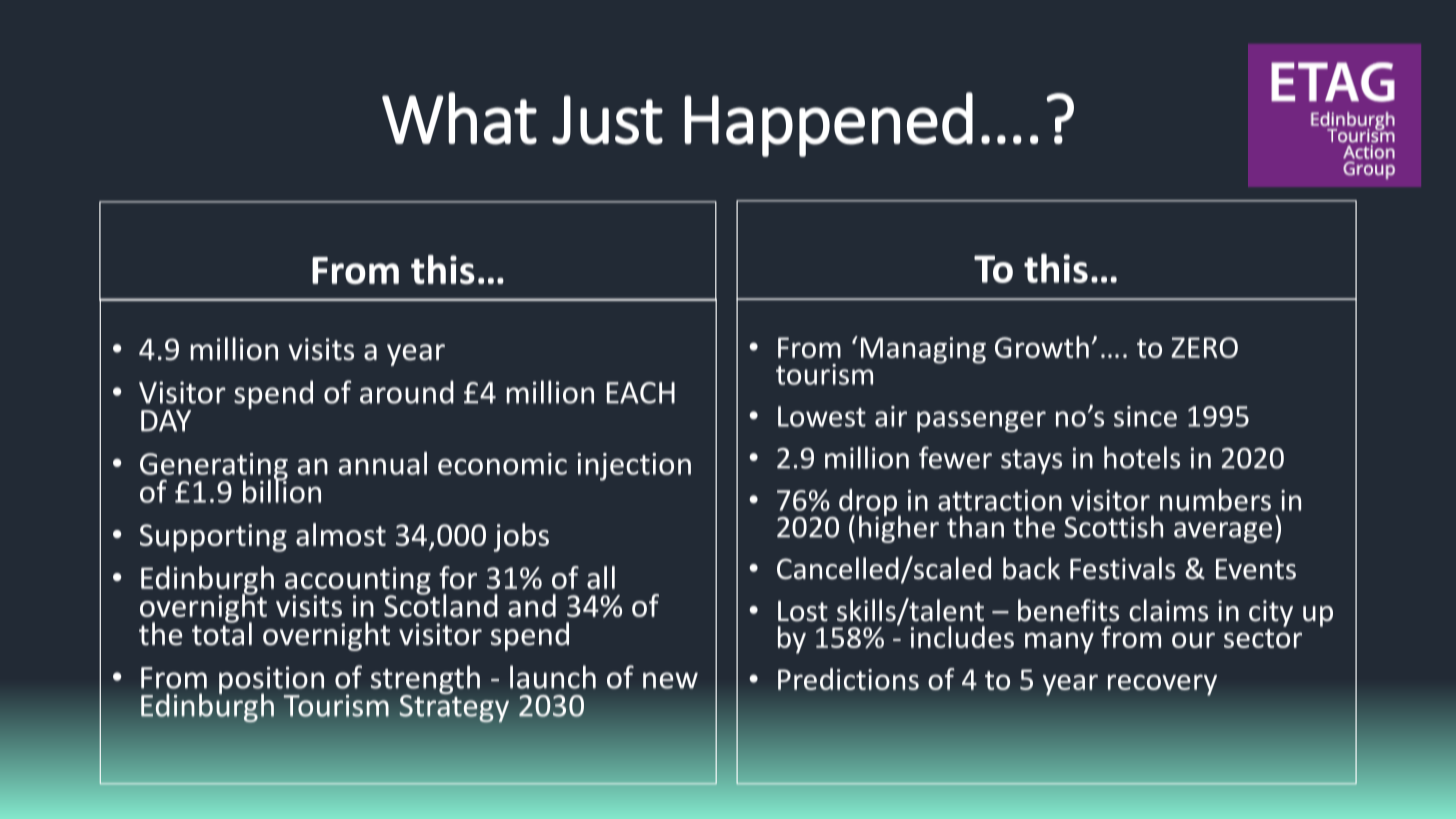 The image size is (1456, 819). What do you see at coordinates (822, 416) in the screenshot?
I see `Lowest` at bounding box center [822, 416].
